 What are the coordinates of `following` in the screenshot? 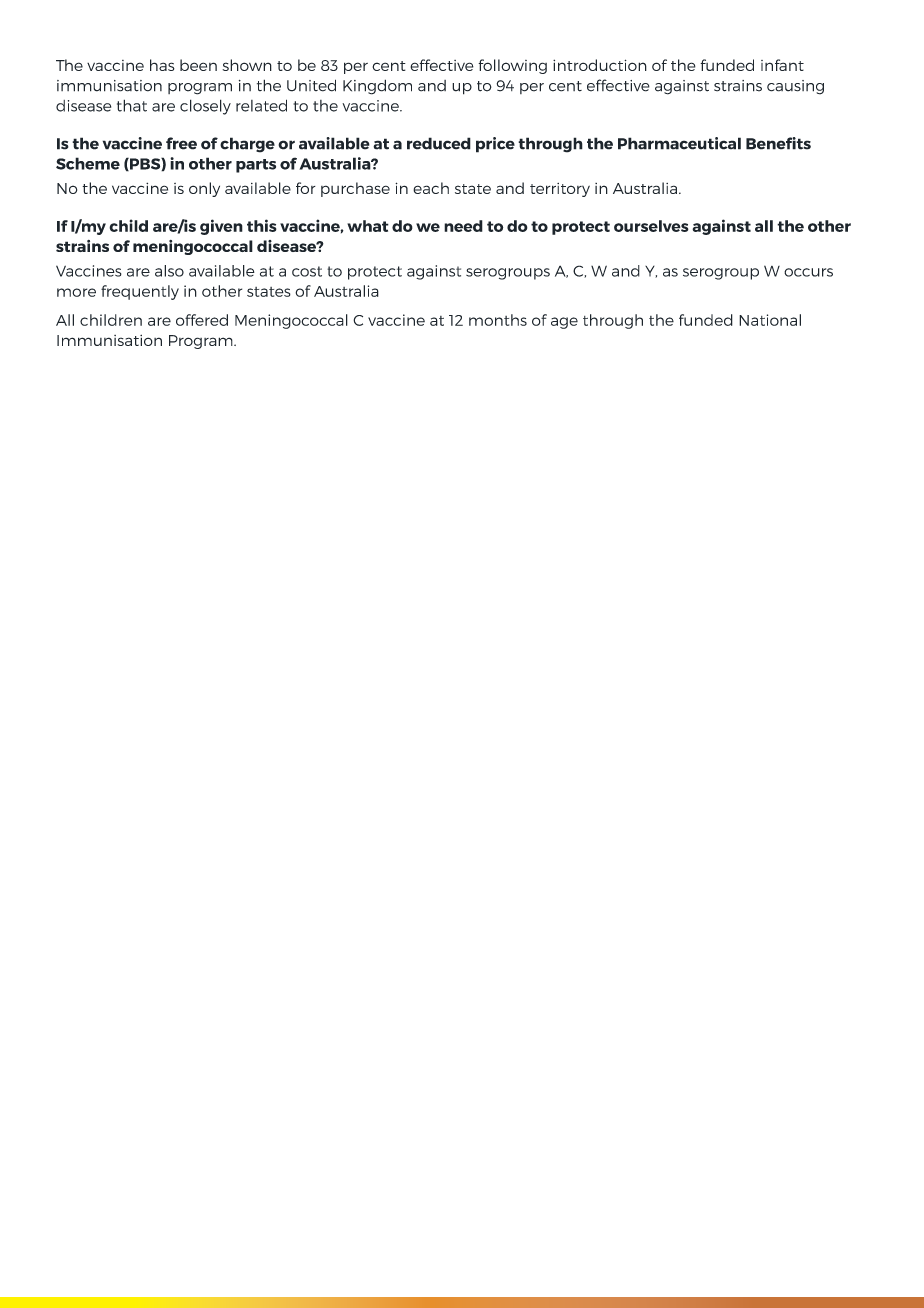 It's located at (512, 66).
